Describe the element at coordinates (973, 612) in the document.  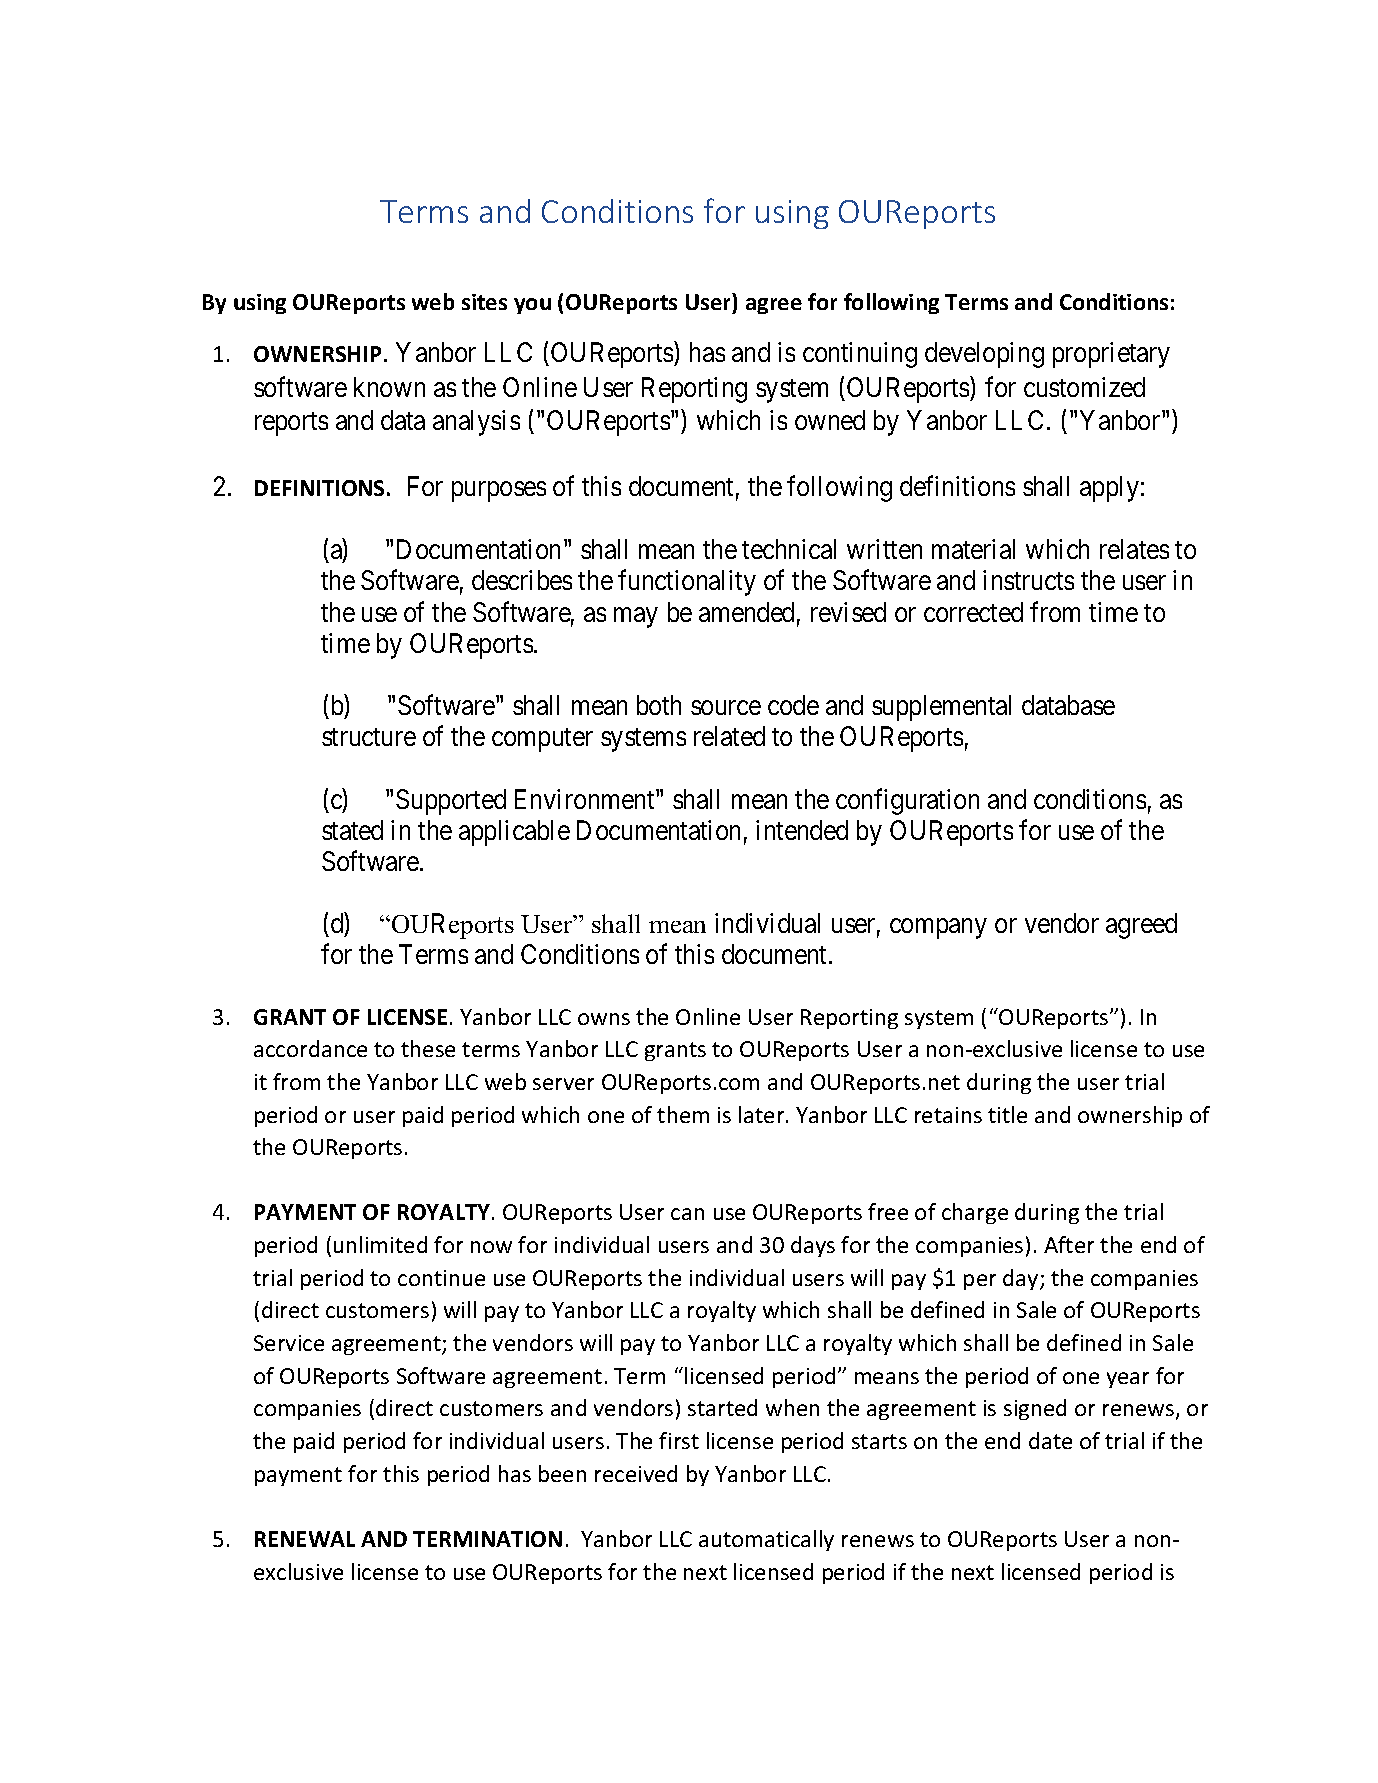
I see `corrected` at that location.
